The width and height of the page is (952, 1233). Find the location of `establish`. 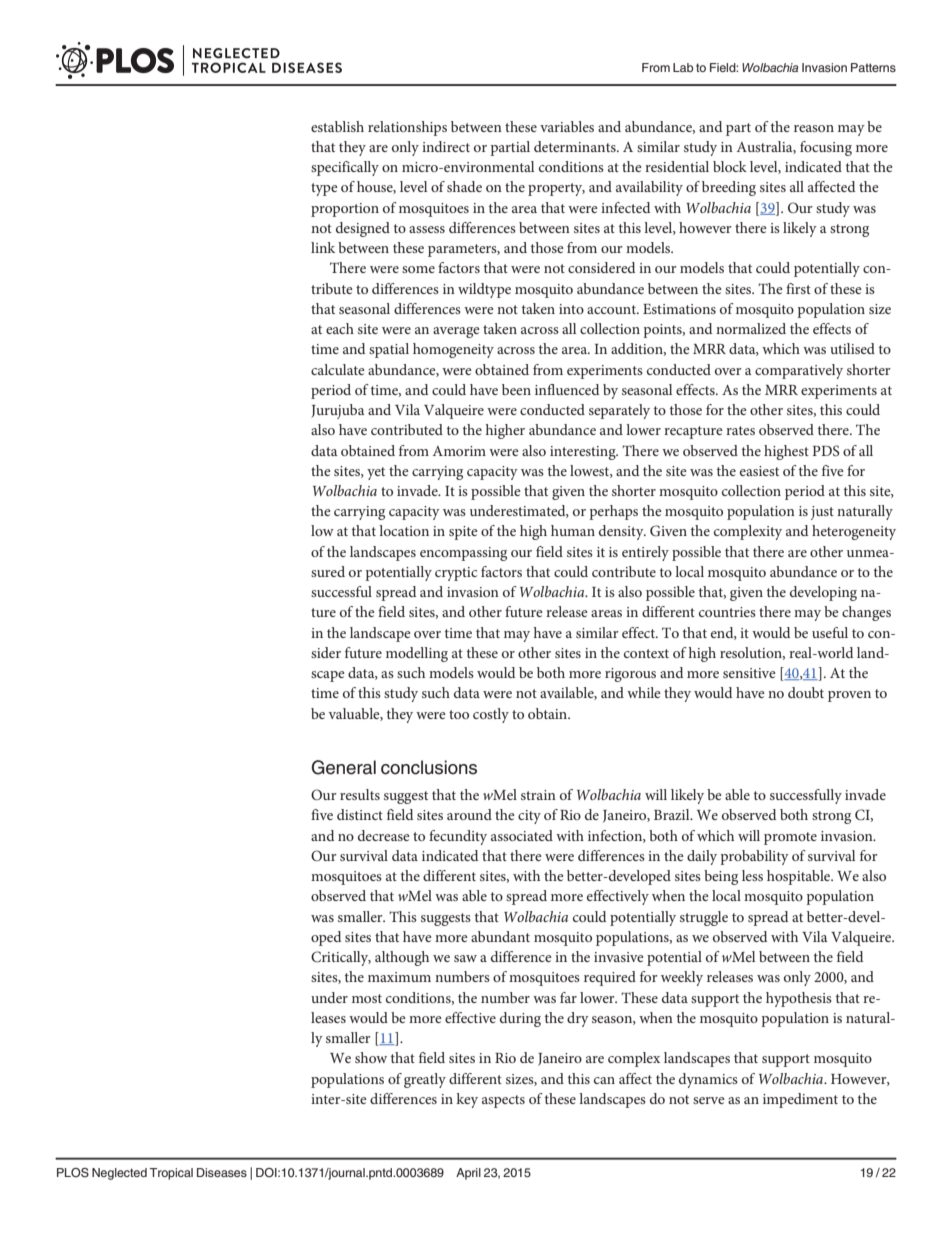

establish is located at coordinates (337, 126).
